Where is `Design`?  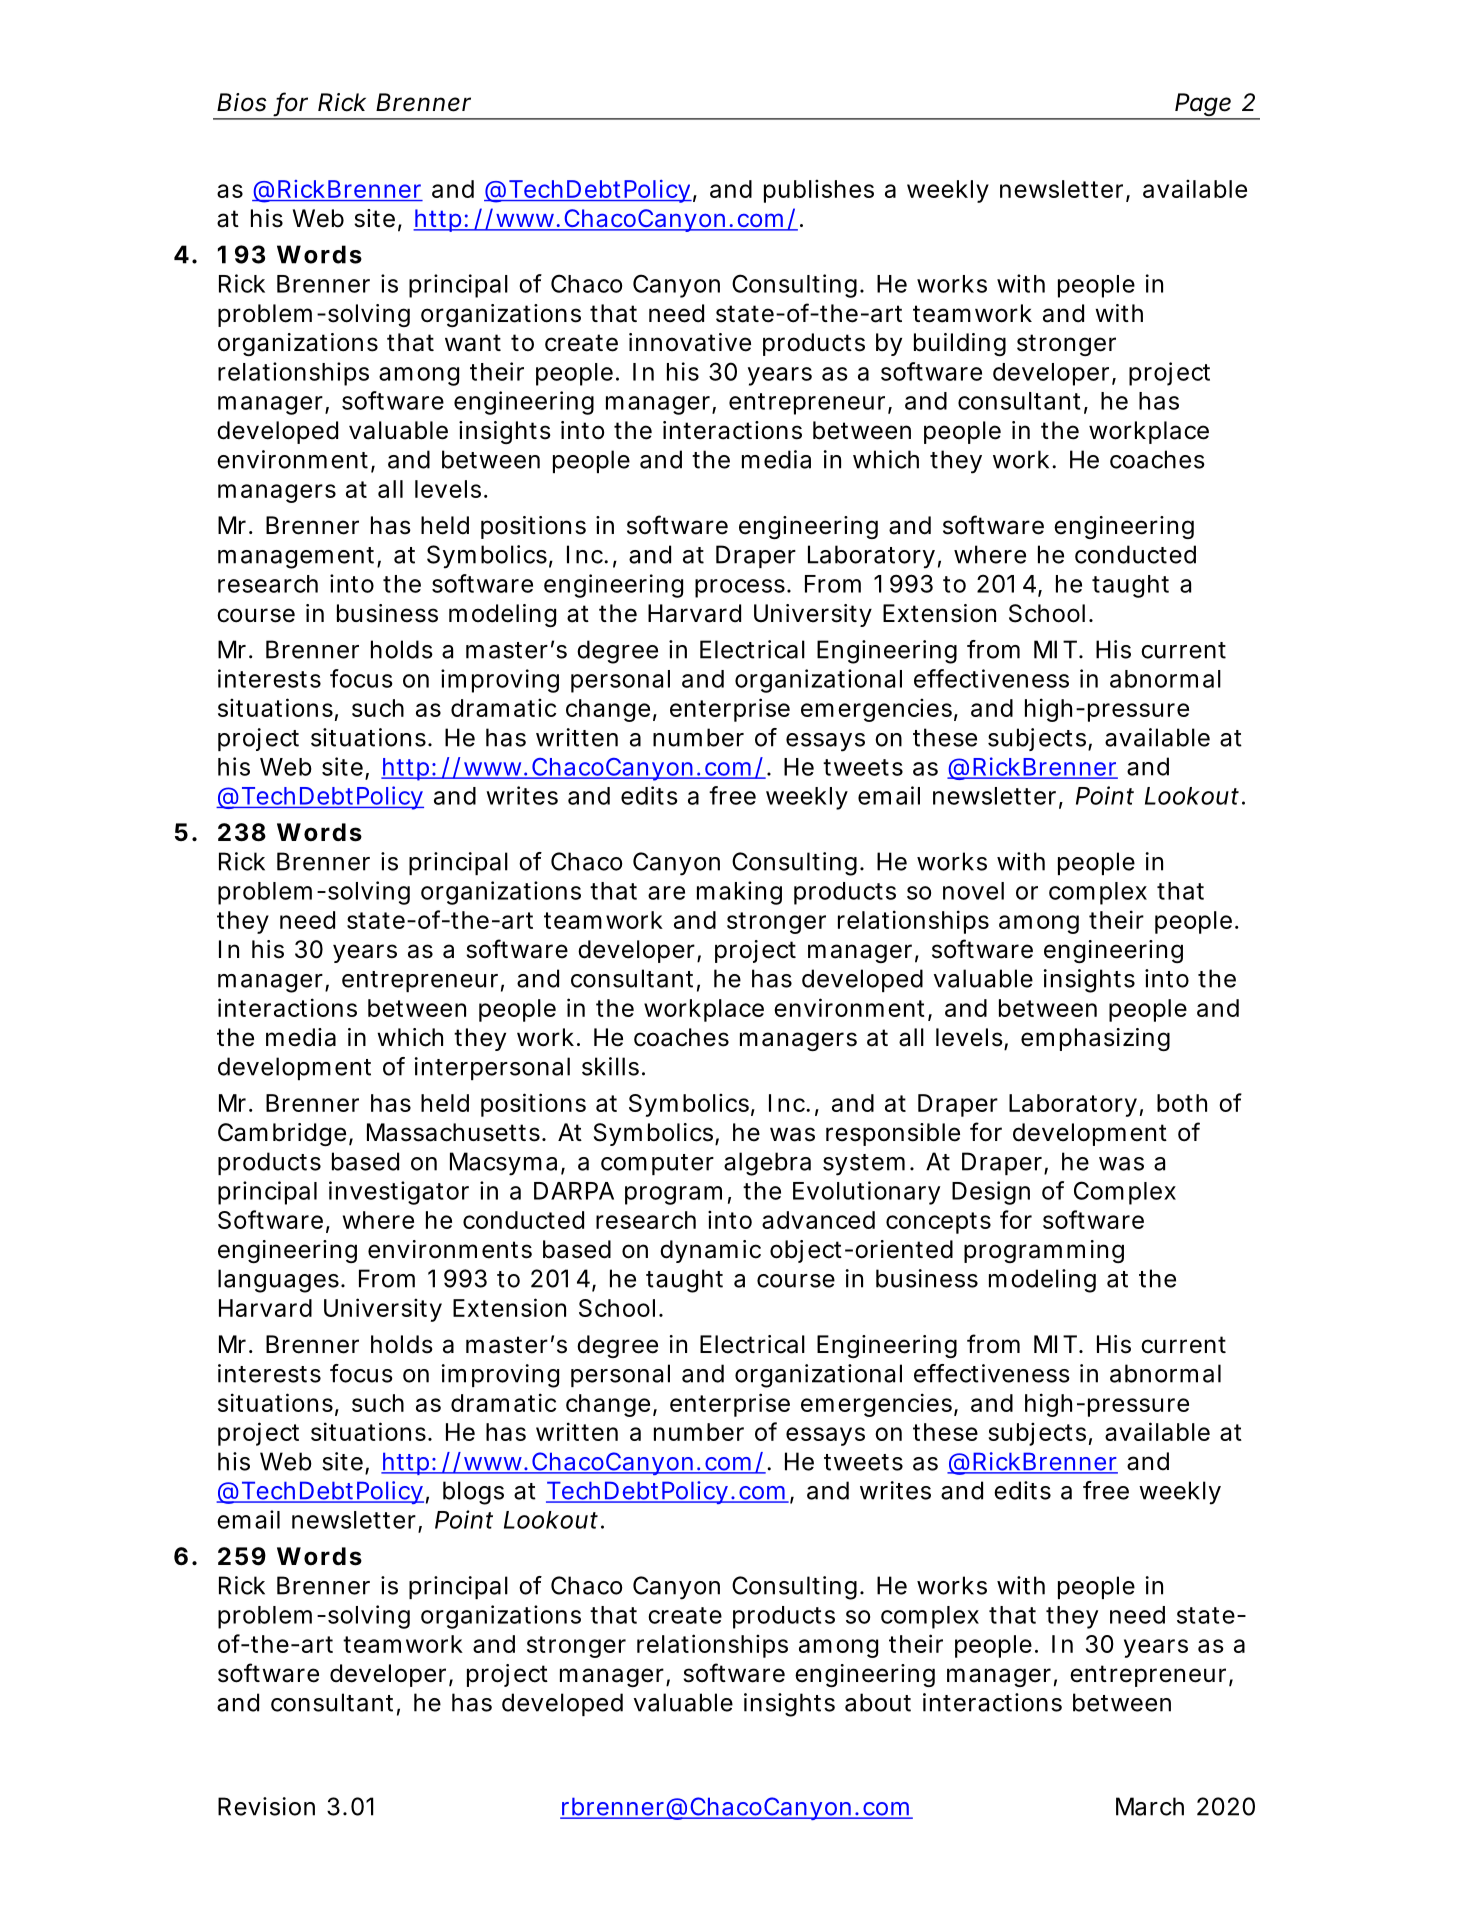 Design is located at coordinates (991, 1193).
